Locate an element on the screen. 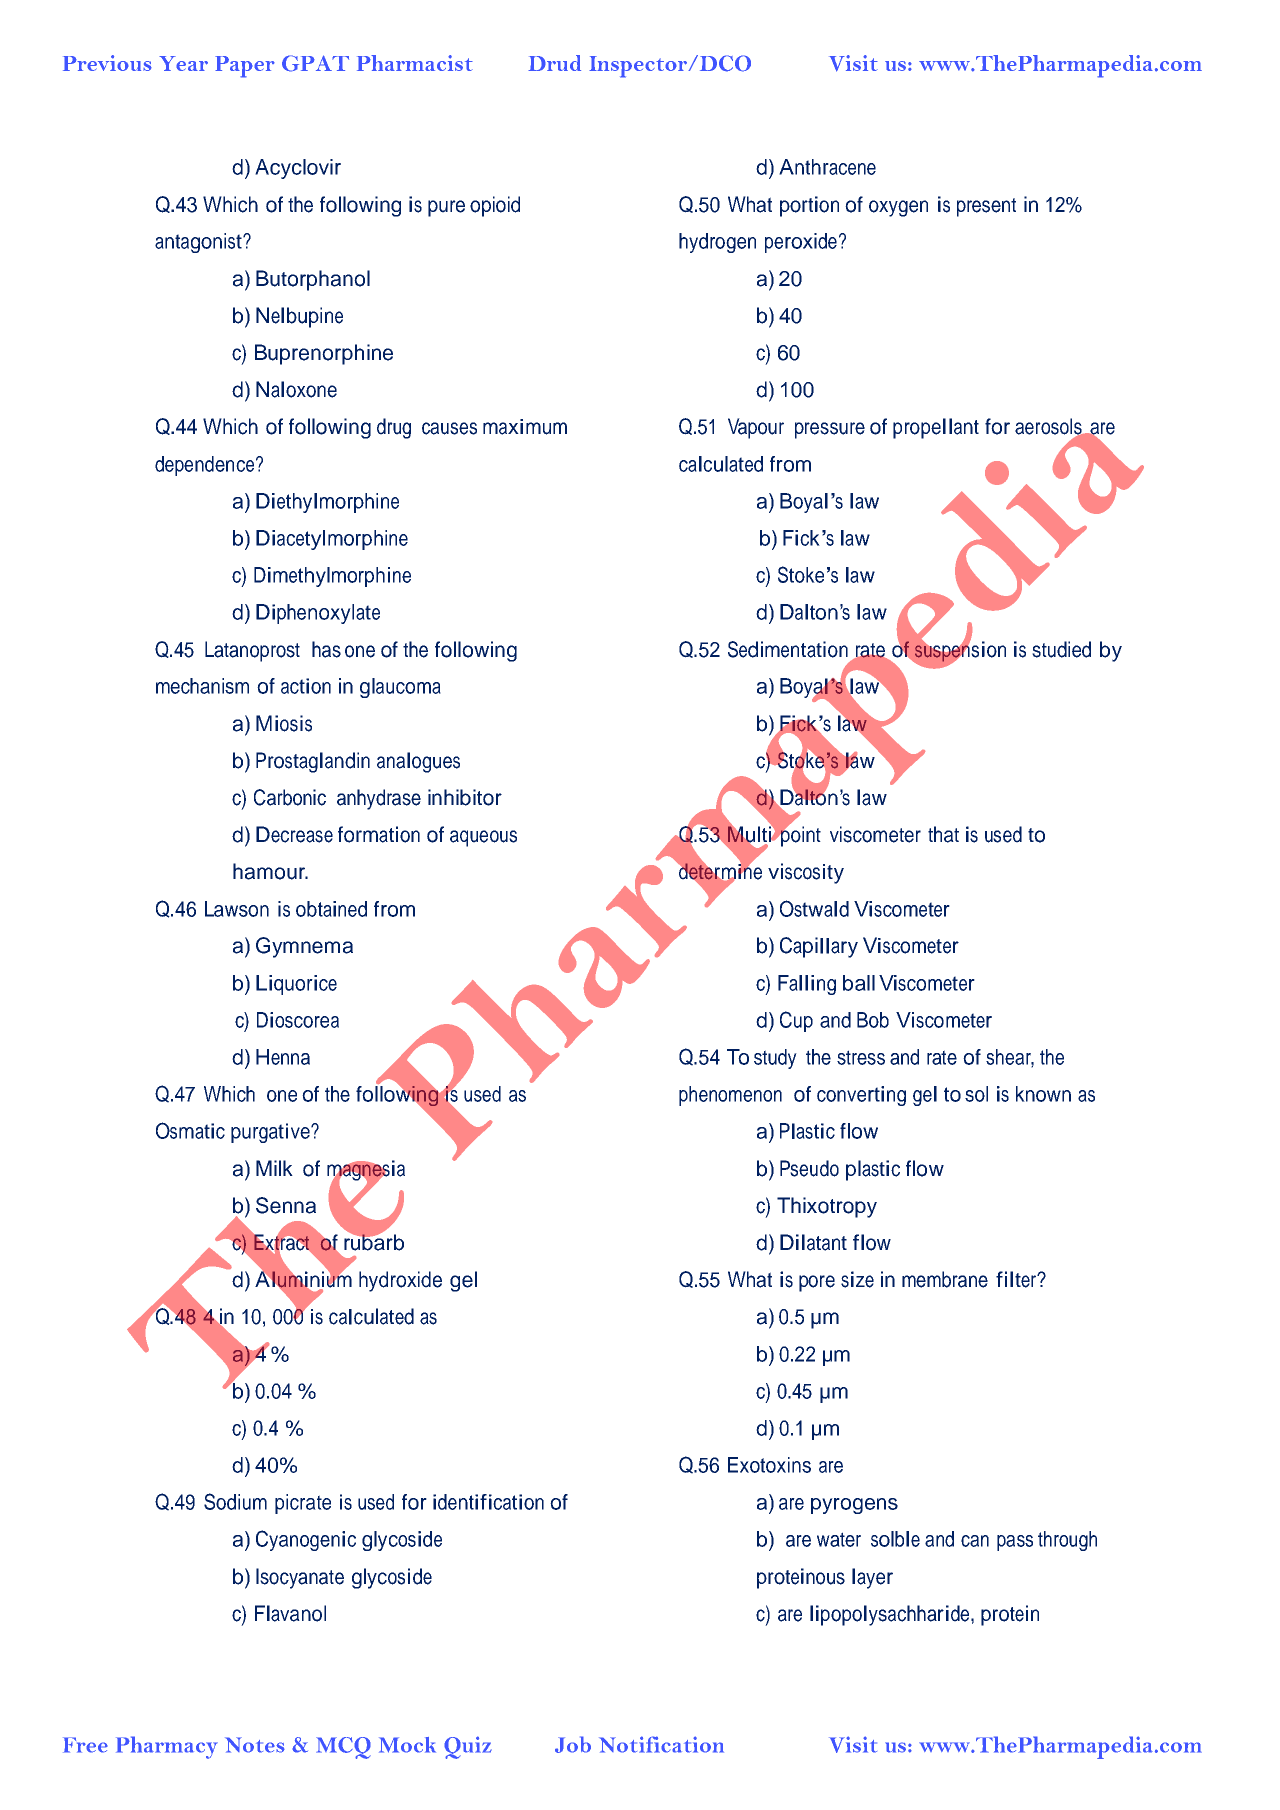  Lawson is located at coordinates (237, 909).
